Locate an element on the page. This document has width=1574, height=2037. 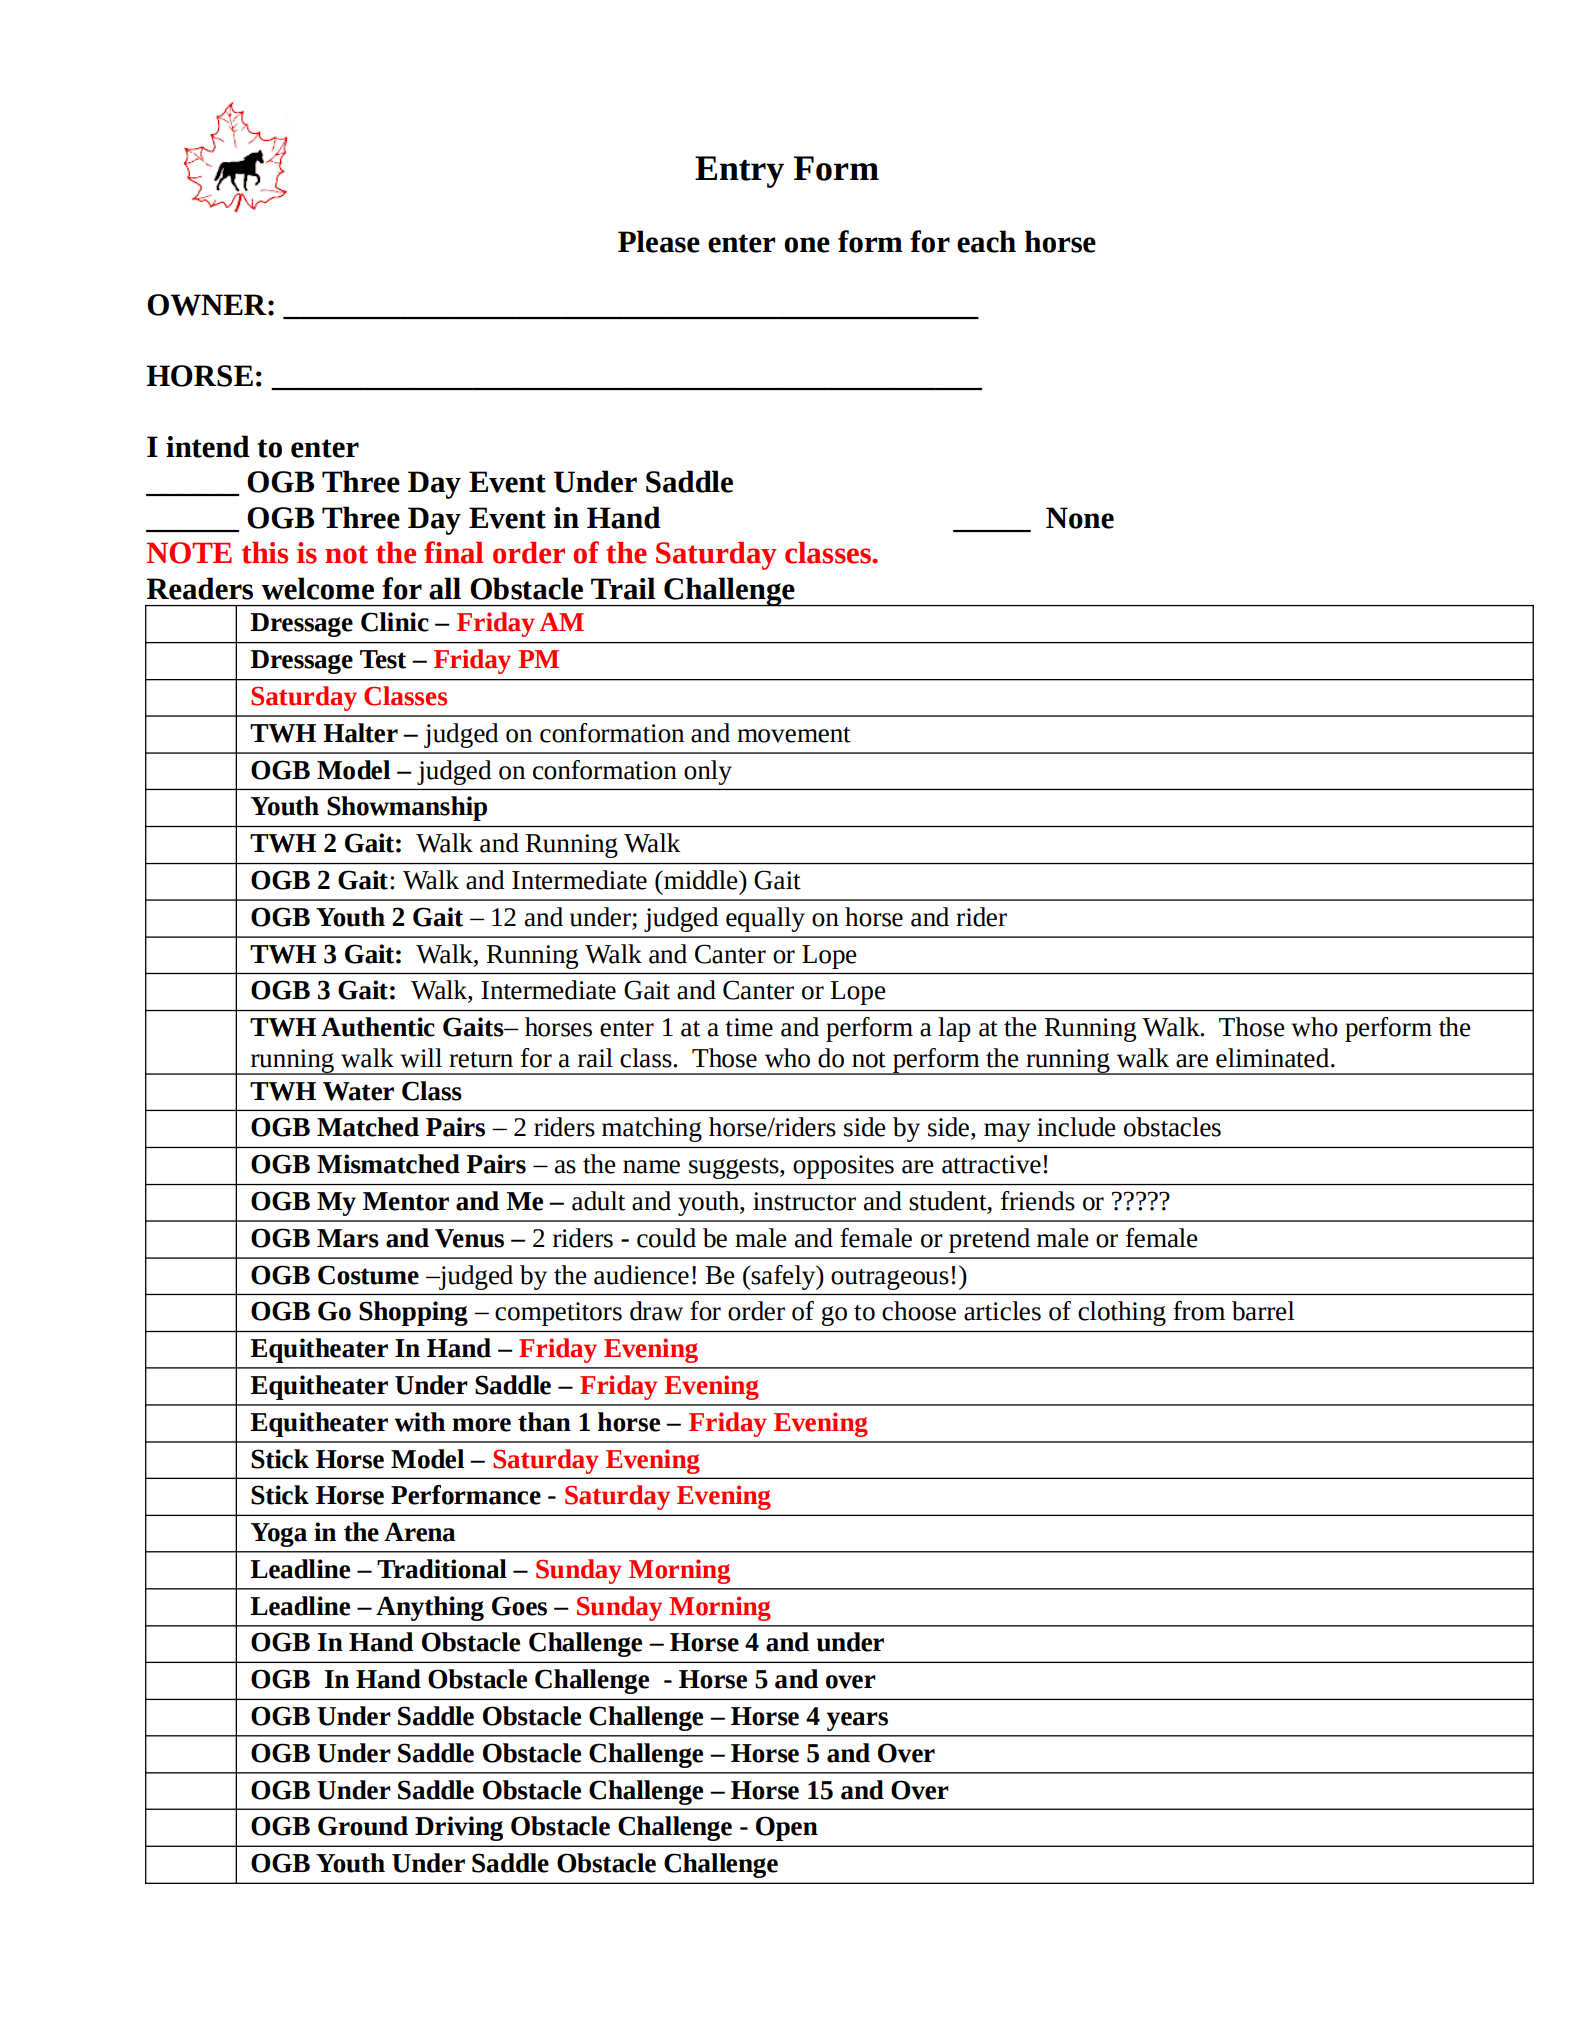
Entry is located at coordinates (739, 172).
